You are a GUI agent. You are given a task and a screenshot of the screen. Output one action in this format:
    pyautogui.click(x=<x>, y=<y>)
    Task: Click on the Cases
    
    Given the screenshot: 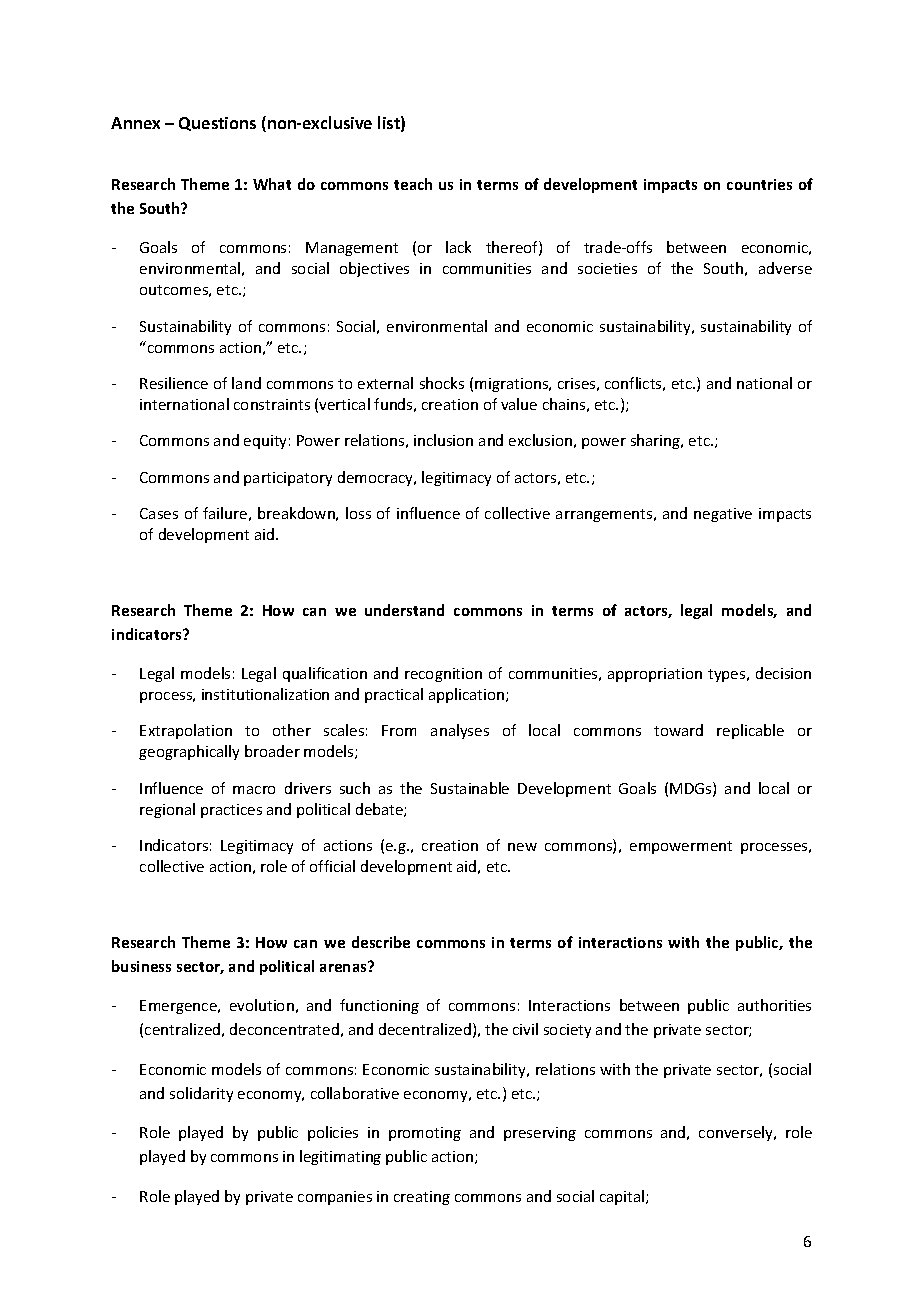 What is the action you would take?
    pyautogui.click(x=159, y=513)
